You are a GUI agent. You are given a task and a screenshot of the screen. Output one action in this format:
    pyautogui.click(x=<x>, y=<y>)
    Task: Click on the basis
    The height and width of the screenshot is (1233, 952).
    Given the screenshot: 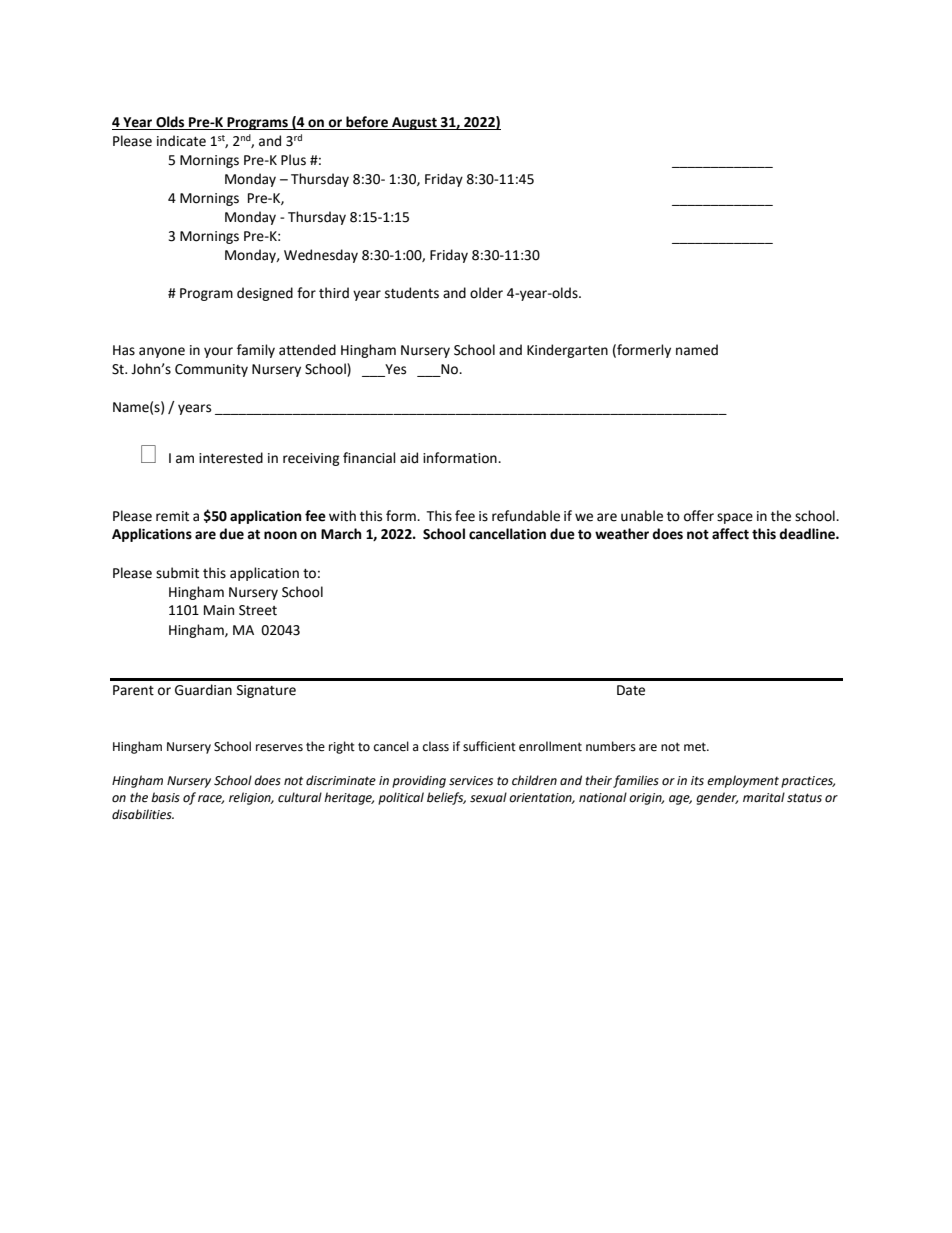 What is the action you would take?
    pyautogui.click(x=165, y=797)
